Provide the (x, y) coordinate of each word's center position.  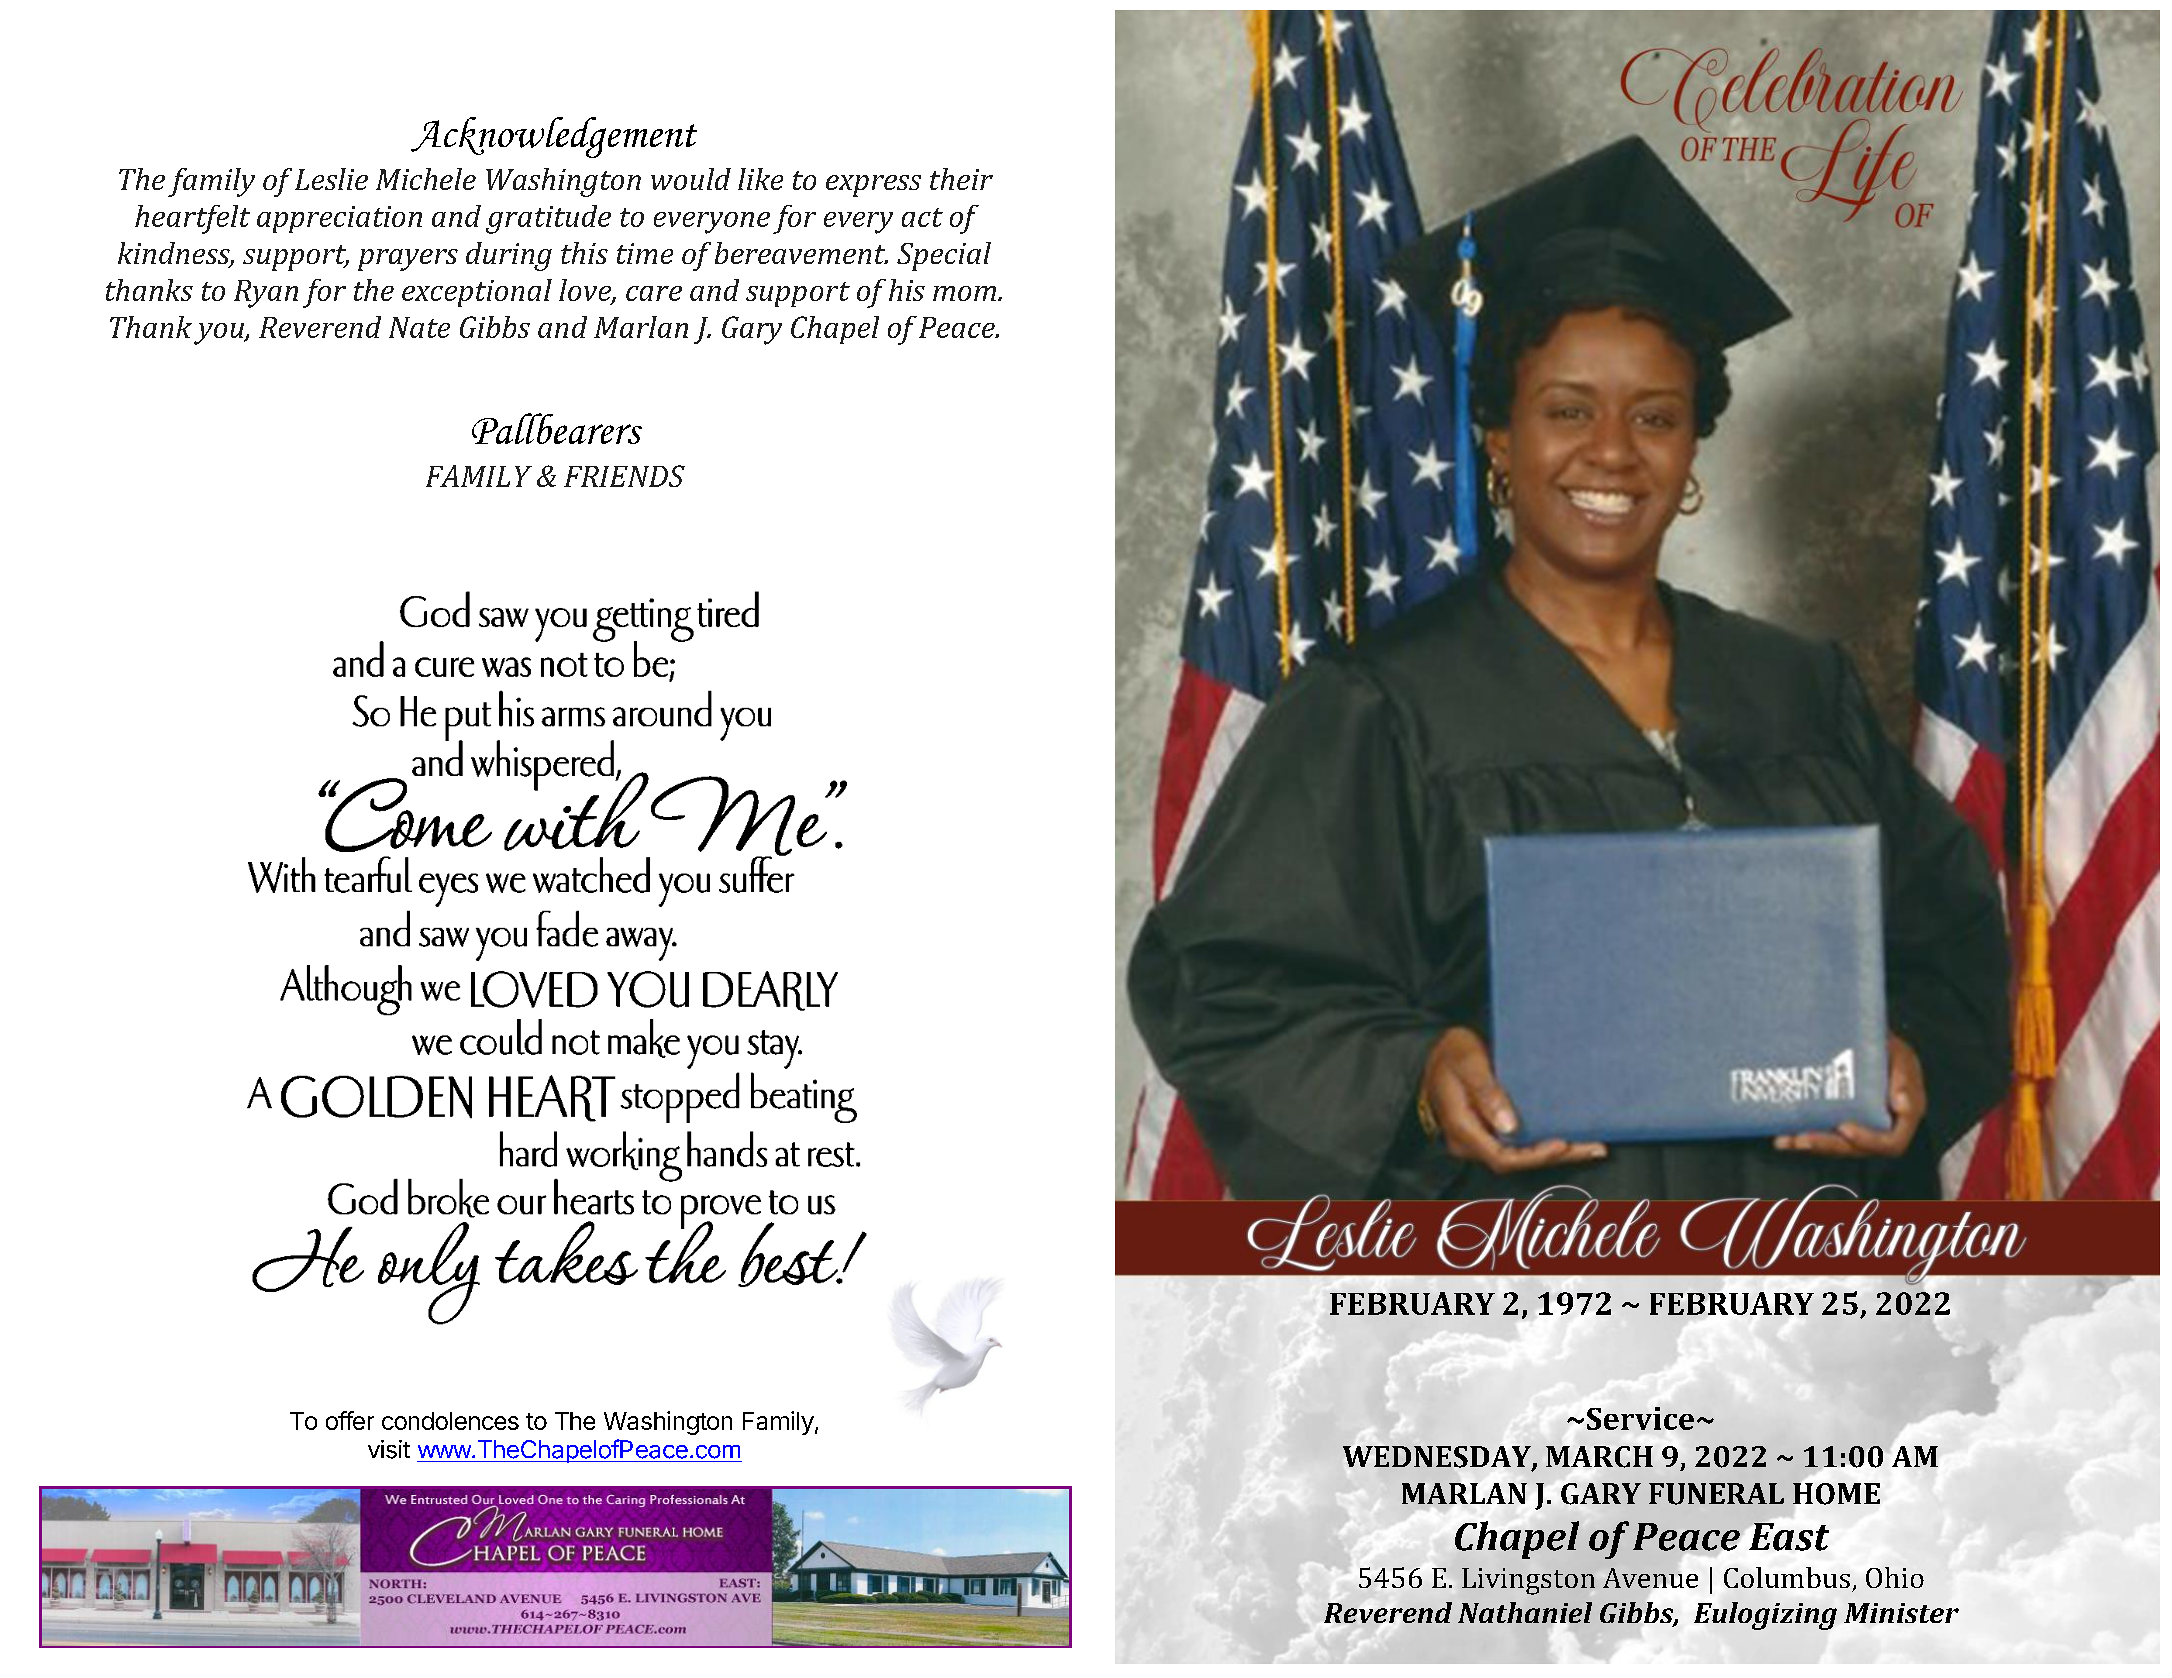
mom (964, 293)
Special (944, 256)
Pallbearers (557, 428)
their (961, 179)
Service (1640, 1418)
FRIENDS (624, 476)
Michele (426, 179)
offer (350, 1420)
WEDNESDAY (1438, 1458)
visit (389, 1449)
